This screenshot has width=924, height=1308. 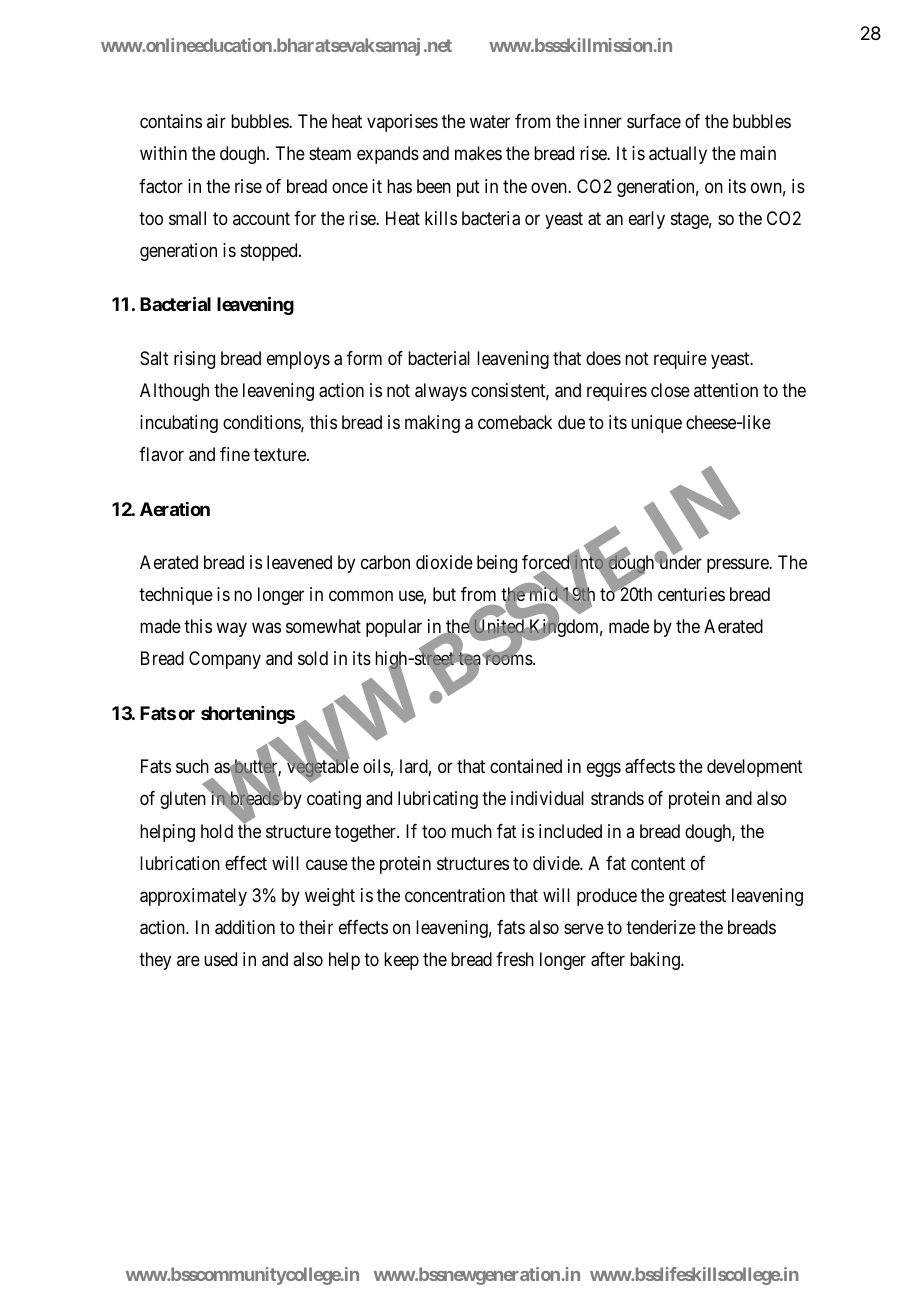 I want to click on always, so click(x=441, y=392).
